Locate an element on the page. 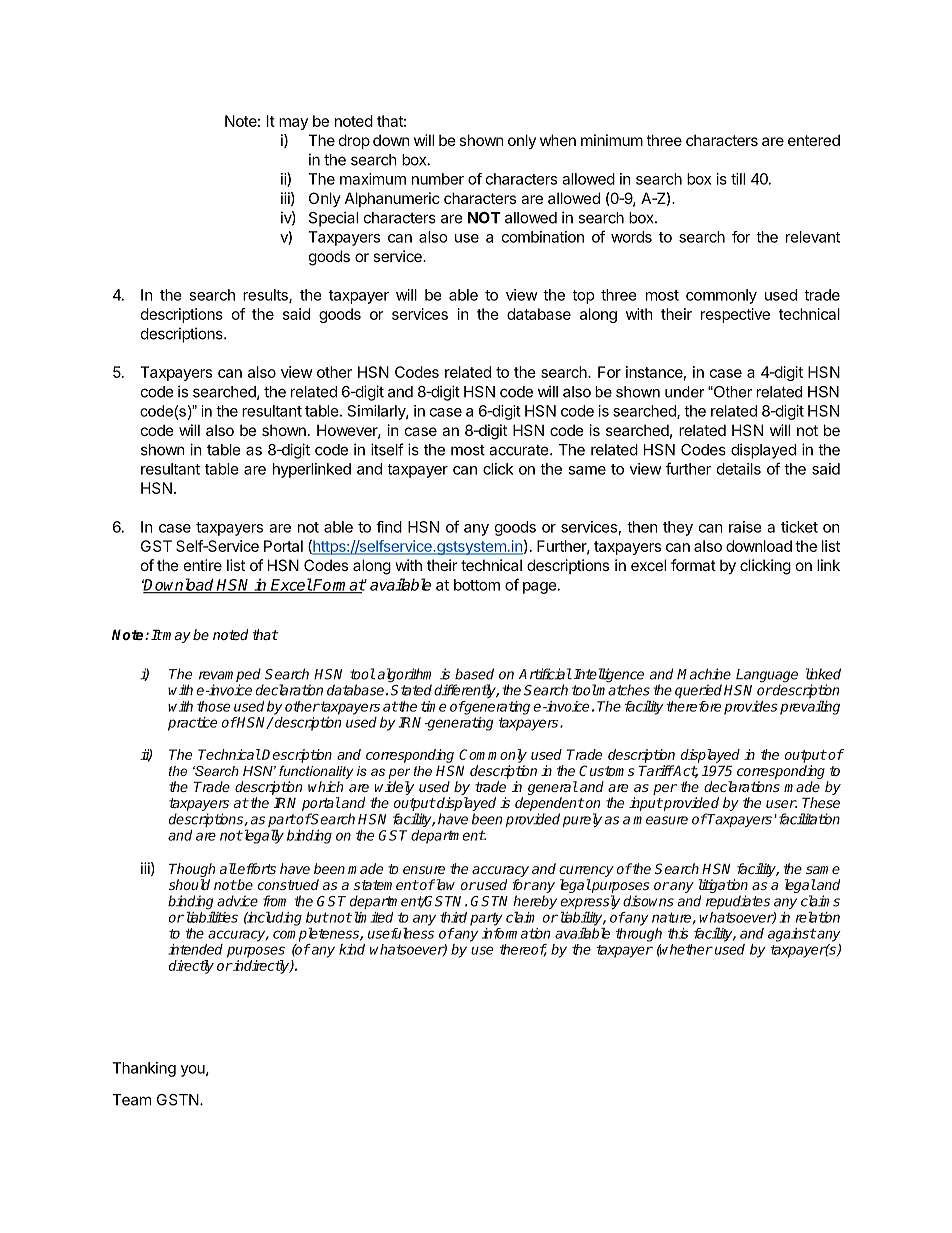 This page has height=1233, width=952. Special is located at coordinates (333, 219).
